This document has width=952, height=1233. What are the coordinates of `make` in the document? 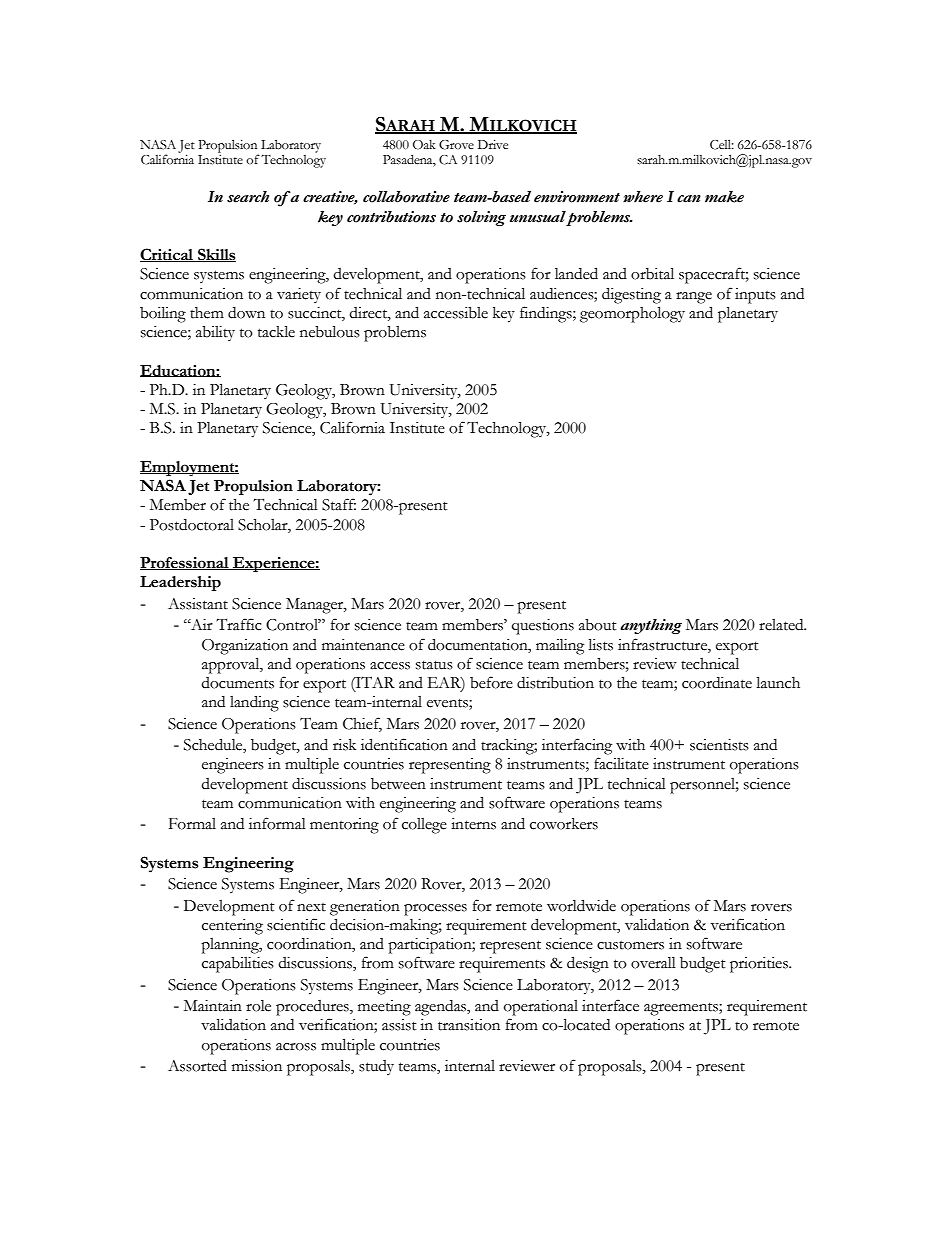 It's located at (724, 197).
